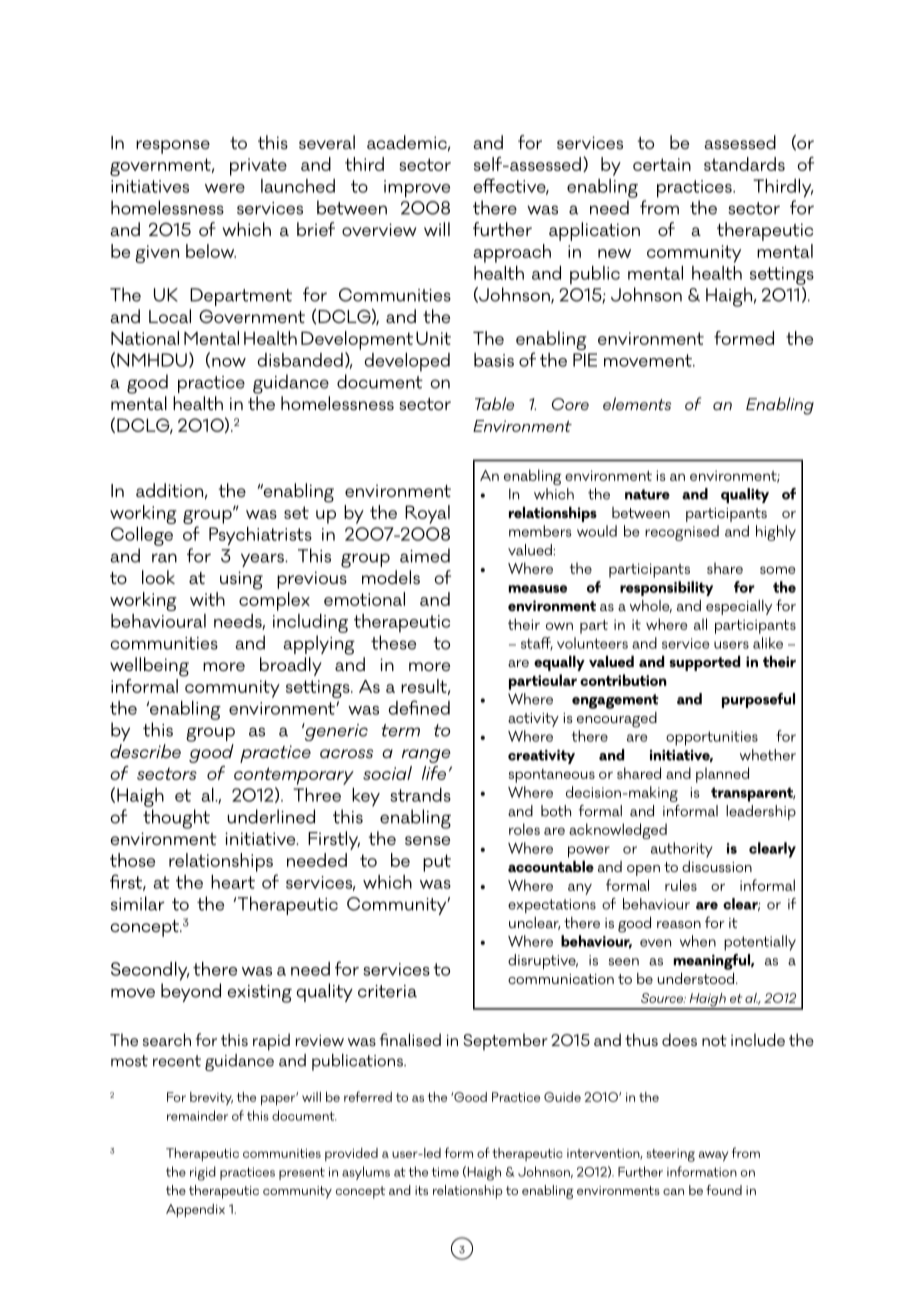 This document has width=924, height=1308. Describe the element at coordinates (704, 663) in the document. I see `supported` at that location.
